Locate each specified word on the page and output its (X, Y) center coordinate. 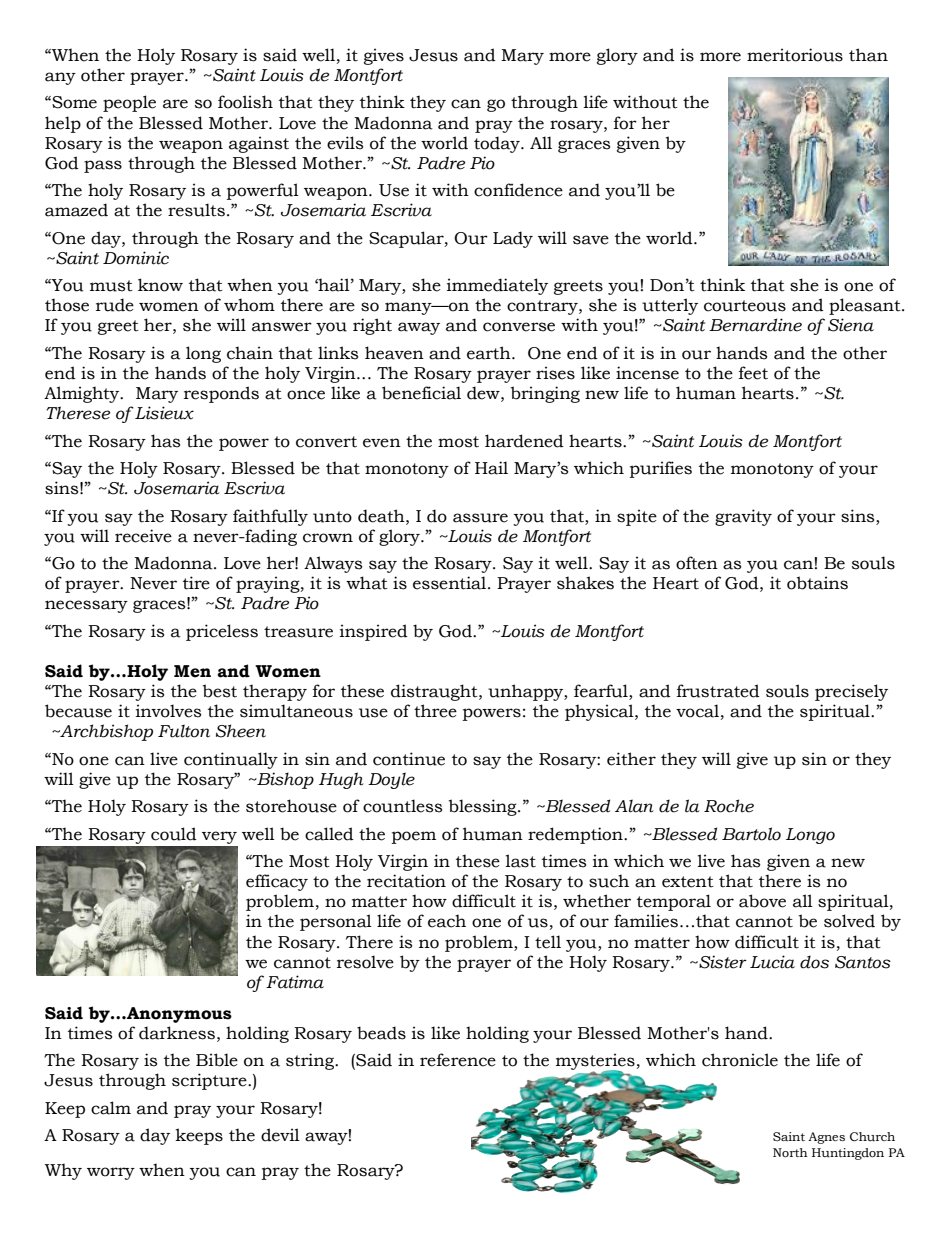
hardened (524, 441)
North (790, 1153)
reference (458, 1060)
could (174, 834)
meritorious (795, 55)
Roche (729, 806)
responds (221, 394)
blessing (484, 807)
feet (753, 373)
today (498, 144)
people (129, 103)
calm (111, 1108)
